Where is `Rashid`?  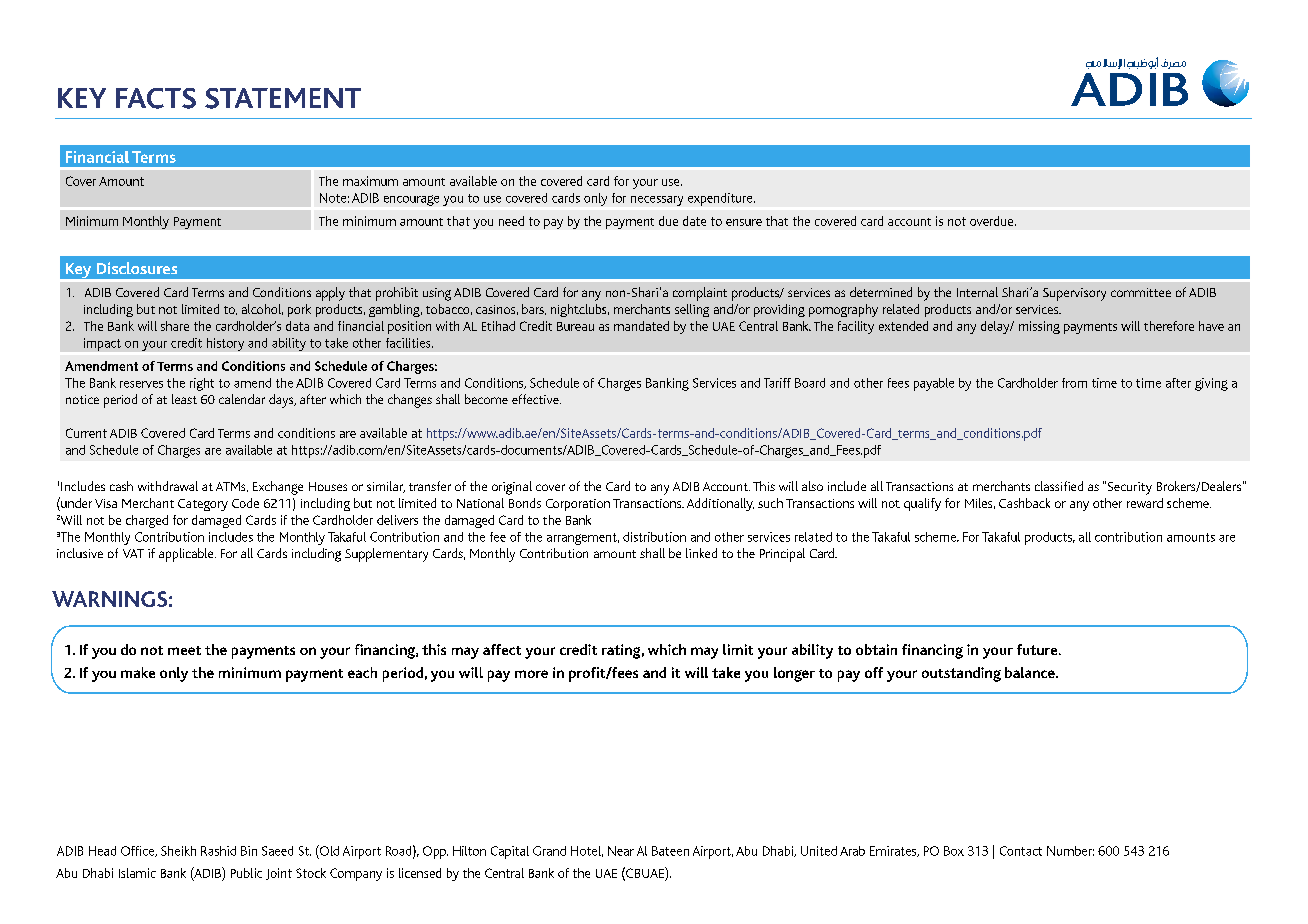
Rashid is located at coordinates (218, 851).
